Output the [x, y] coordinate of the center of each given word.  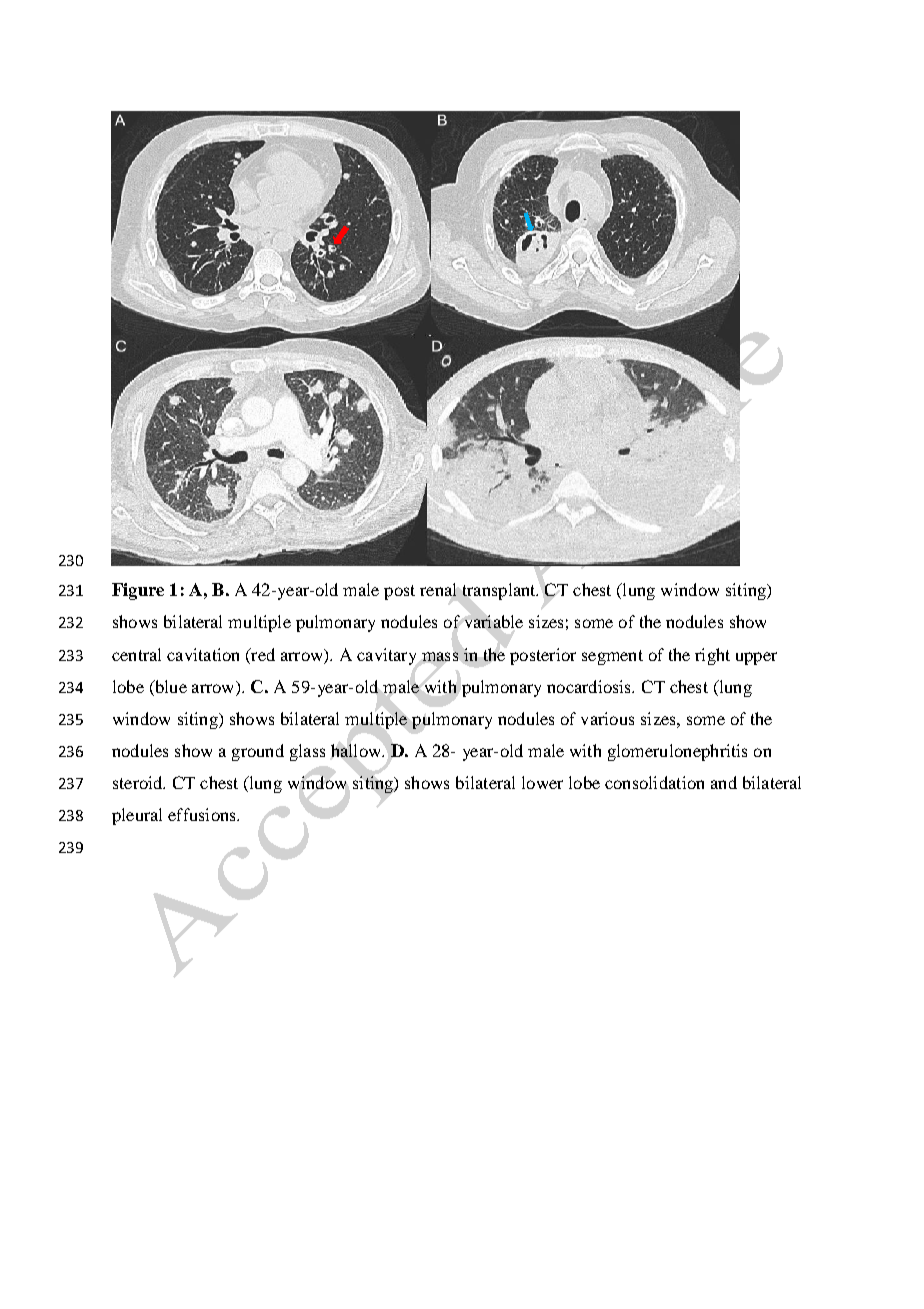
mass [440, 656]
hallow [357, 750]
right [712, 656]
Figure [138, 591]
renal [438, 589]
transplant [500, 591]
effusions [203, 814]
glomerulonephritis [677, 752]
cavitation [203, 654]
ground [258, 752]
